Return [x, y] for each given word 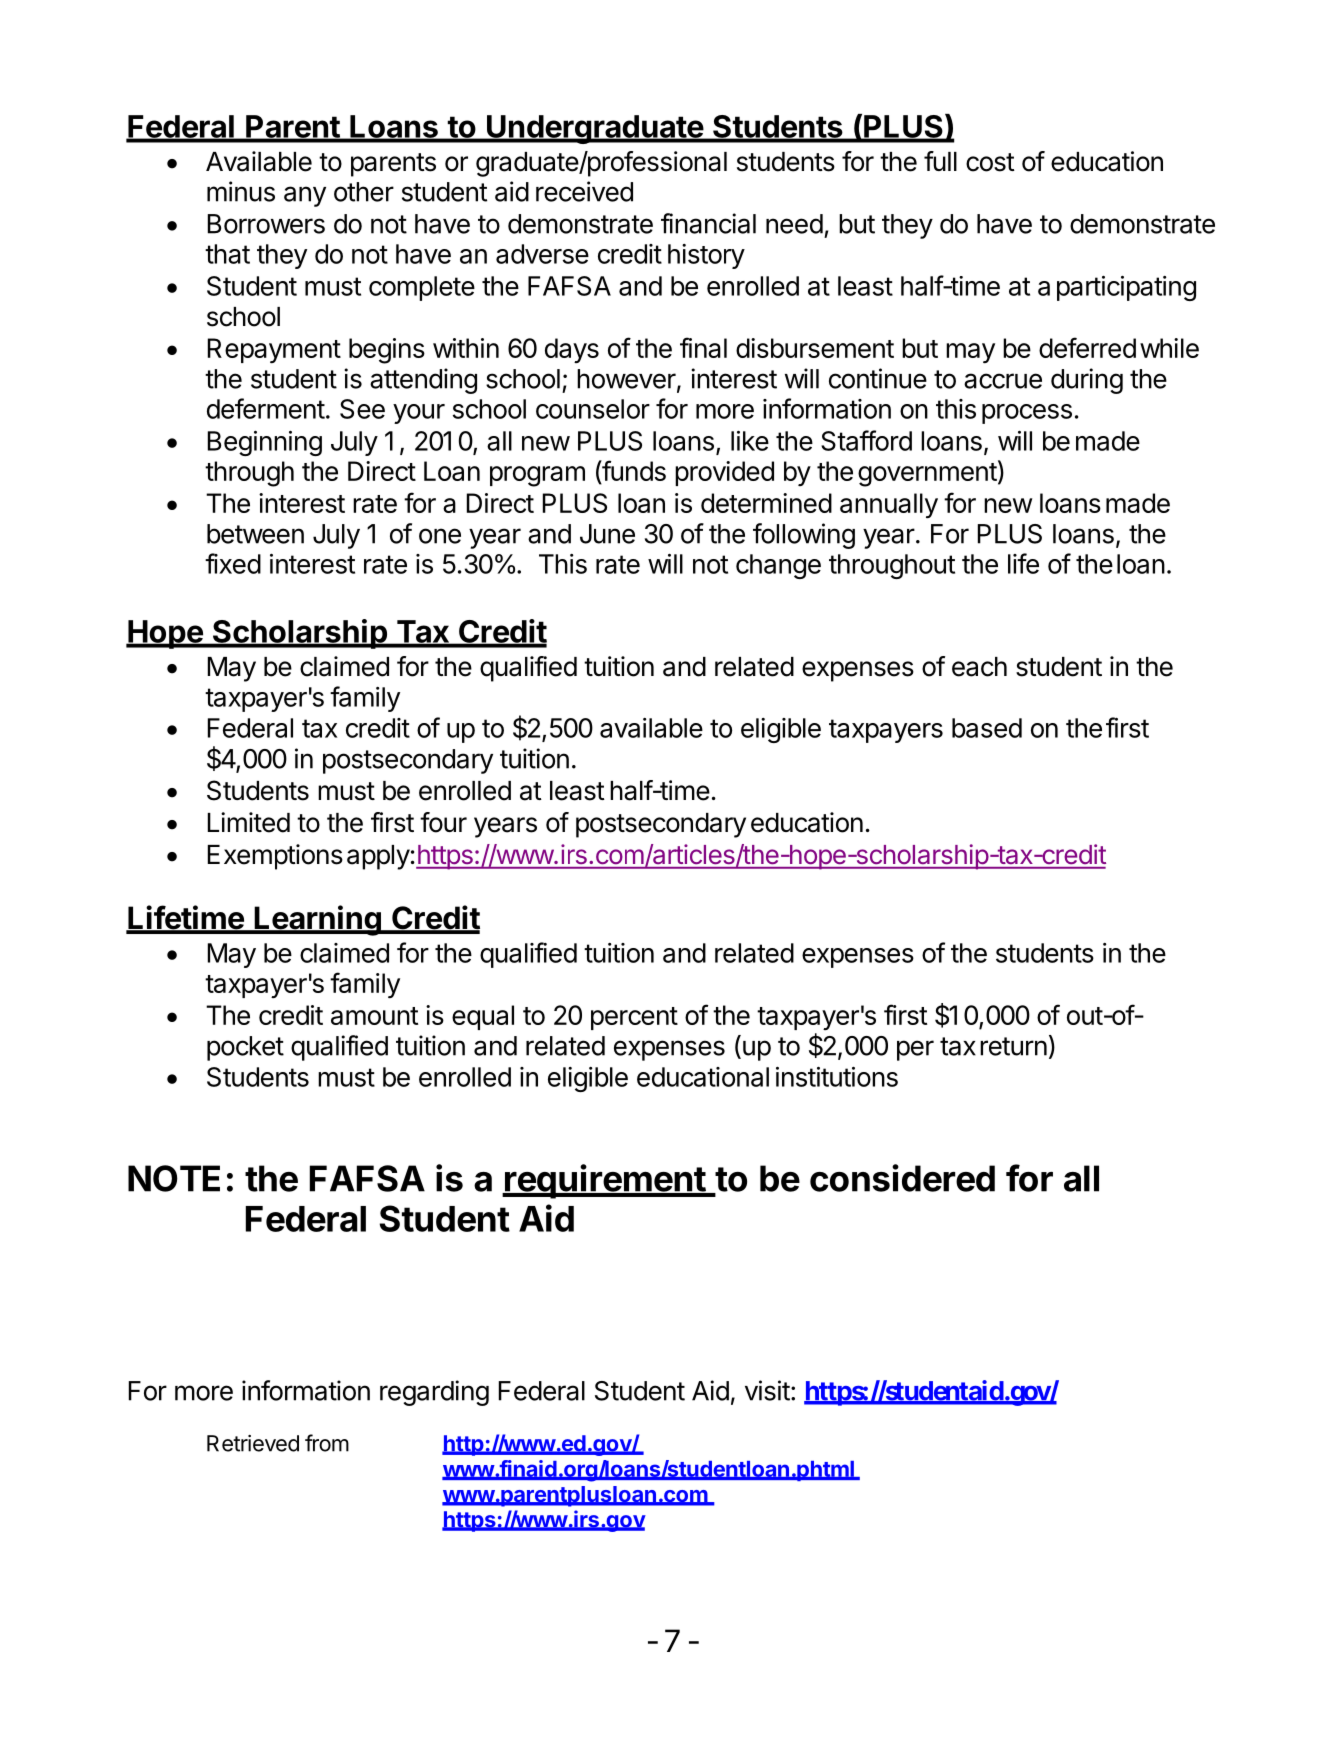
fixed [233, 563]
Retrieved [253, 1443]
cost [990, 162]
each [979, 667]
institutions [837, 1077]
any [305, 196]
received [584, 191]
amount [374, 1016]
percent [634, 1018]
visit [767, 1390]
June [607, 534]
